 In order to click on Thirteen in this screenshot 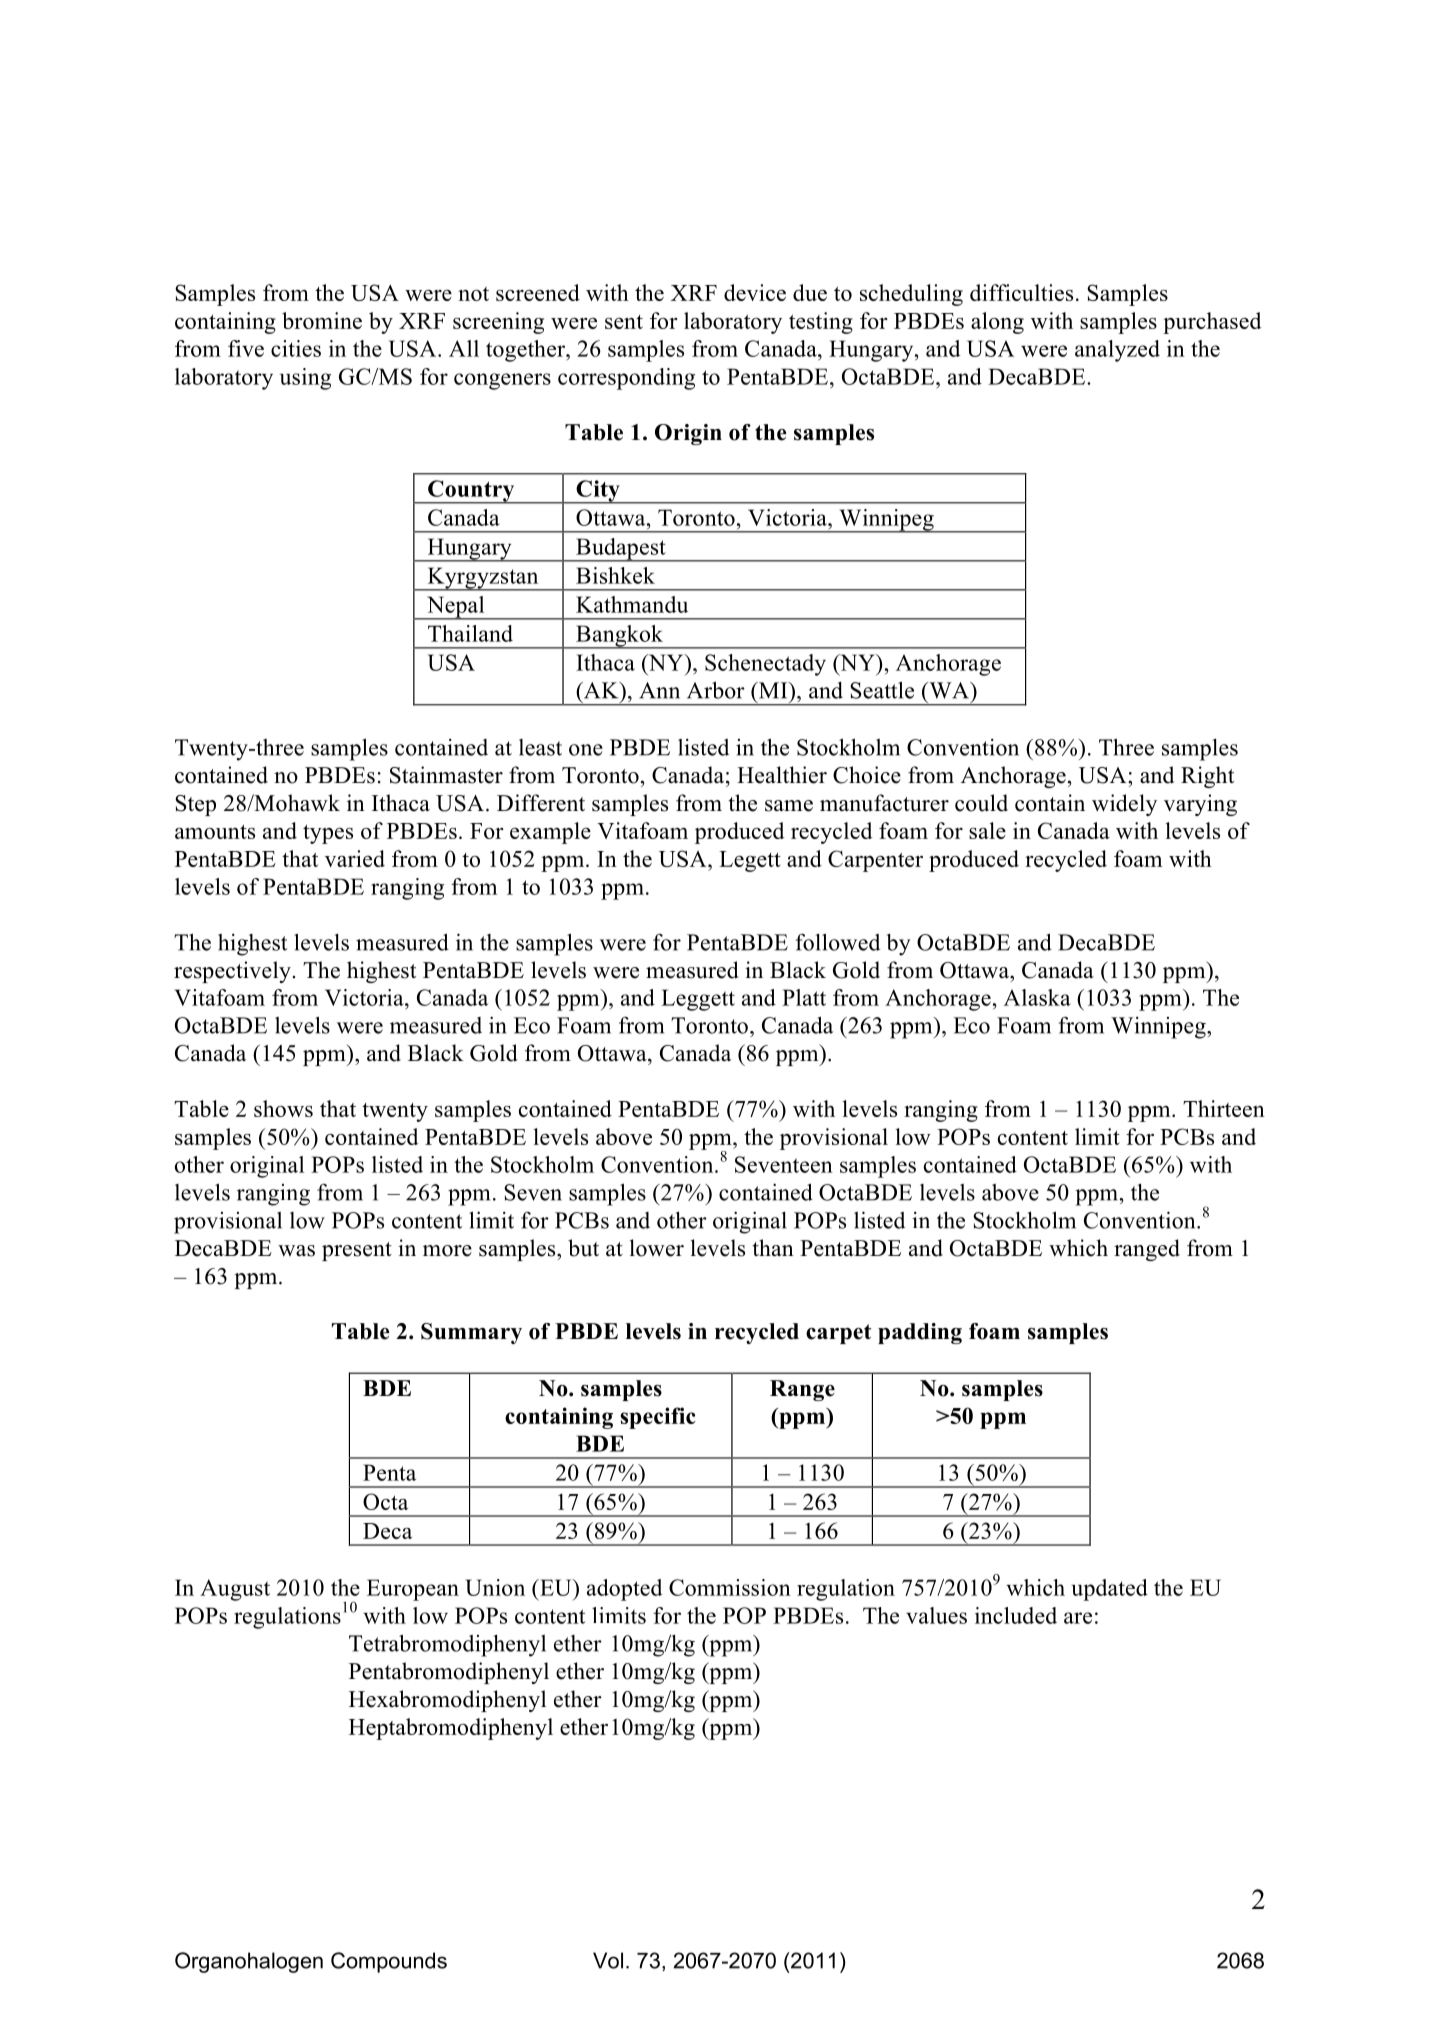, I will do `click(1224, 1108)`.
